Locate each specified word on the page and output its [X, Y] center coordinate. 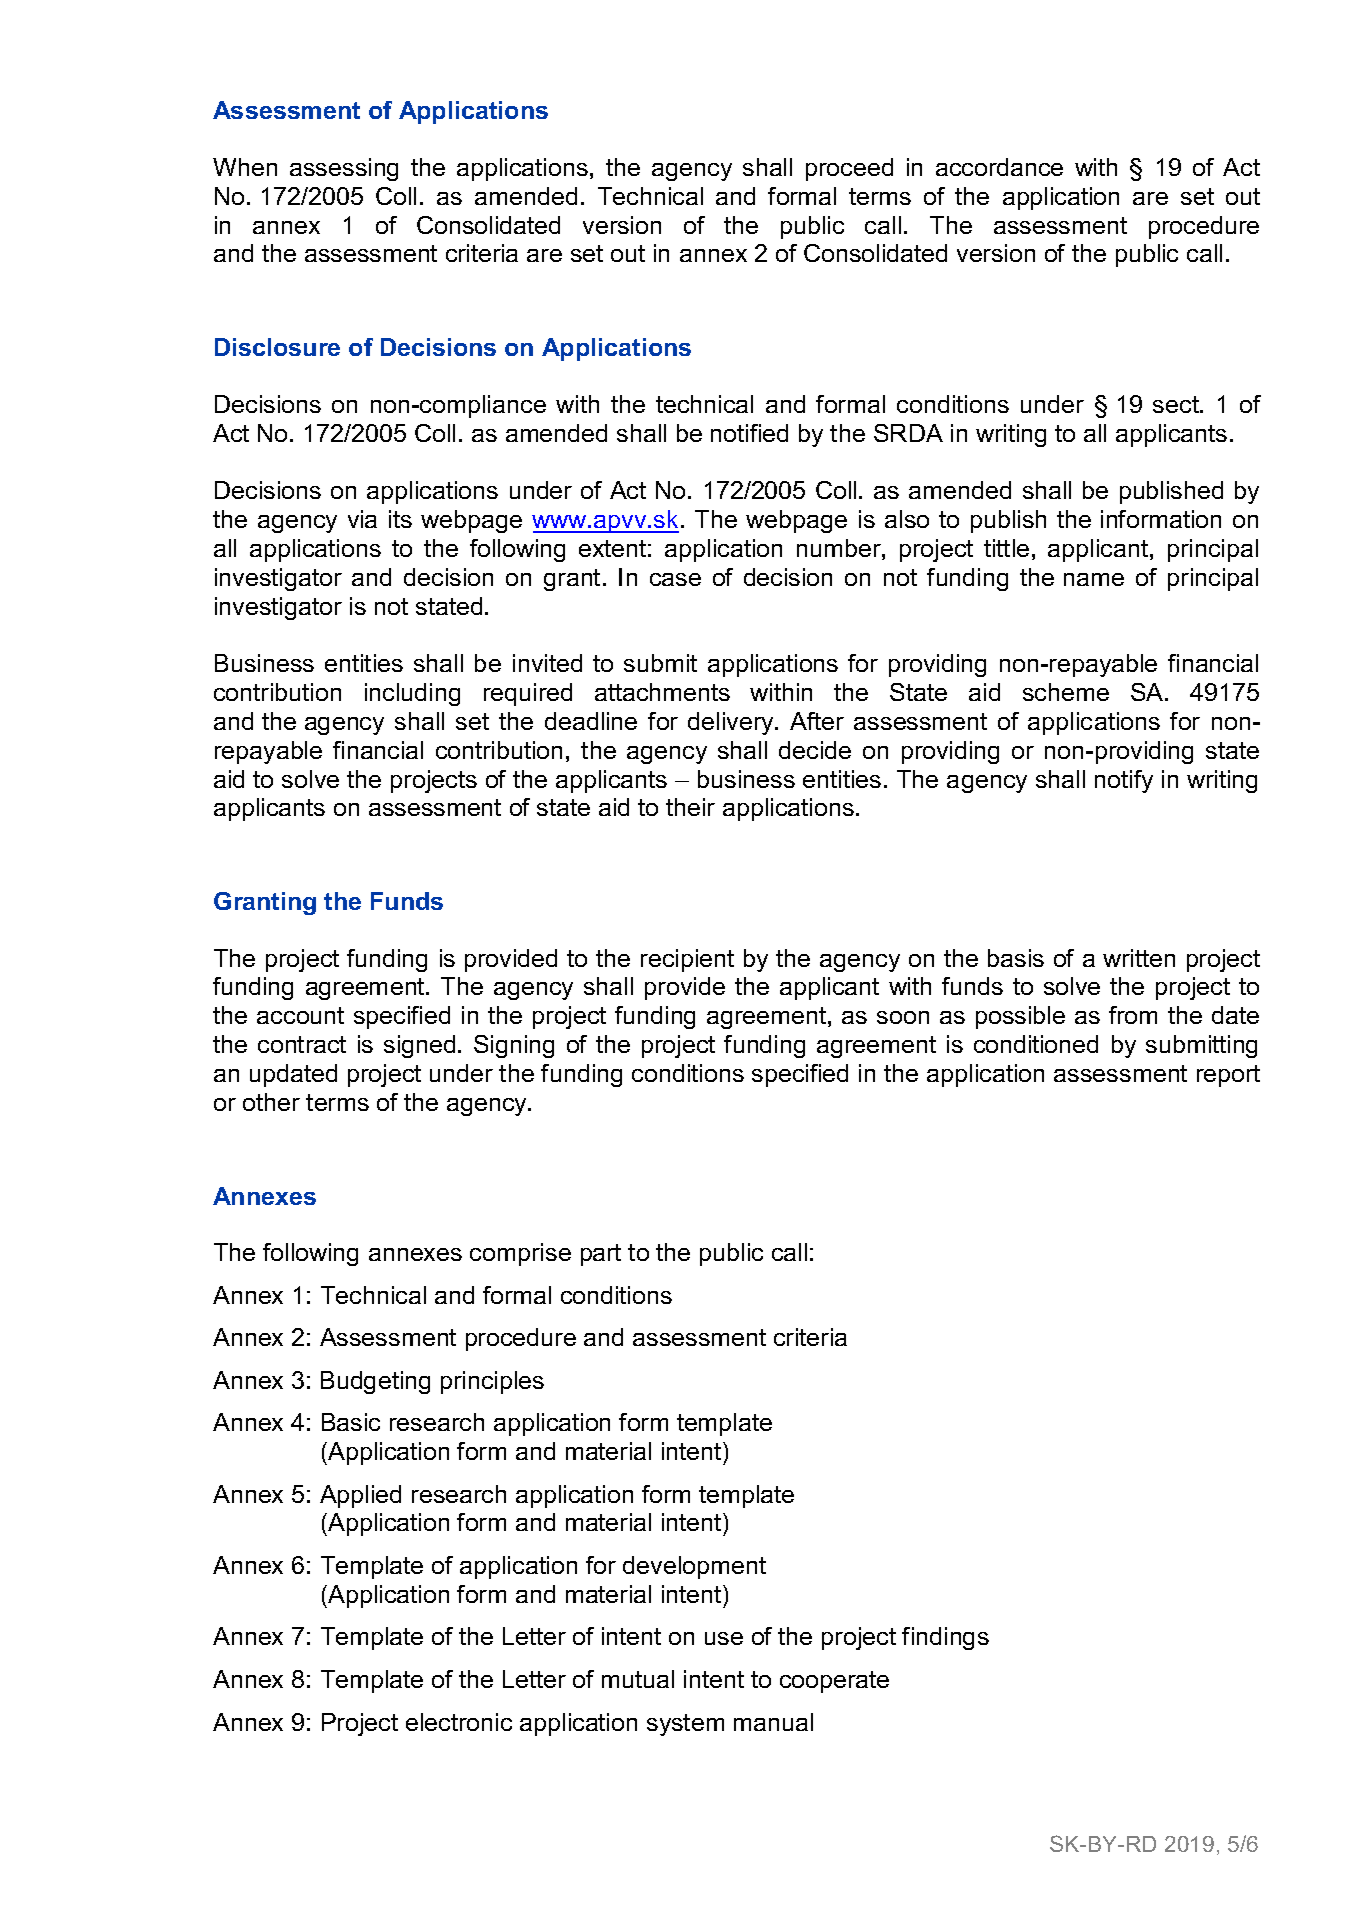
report [1228, 1076]
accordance [999, 167]
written [1139, 958]
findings [945, 1638]
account [300, 1015]
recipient [687, 960]
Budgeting [375, 1382]
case [675, 579]
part [601, 1255]
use [724, 1638]
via [362, 519]
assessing [344, 169]
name [1094, 579]
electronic [459, 1722]
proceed [849, 169]
